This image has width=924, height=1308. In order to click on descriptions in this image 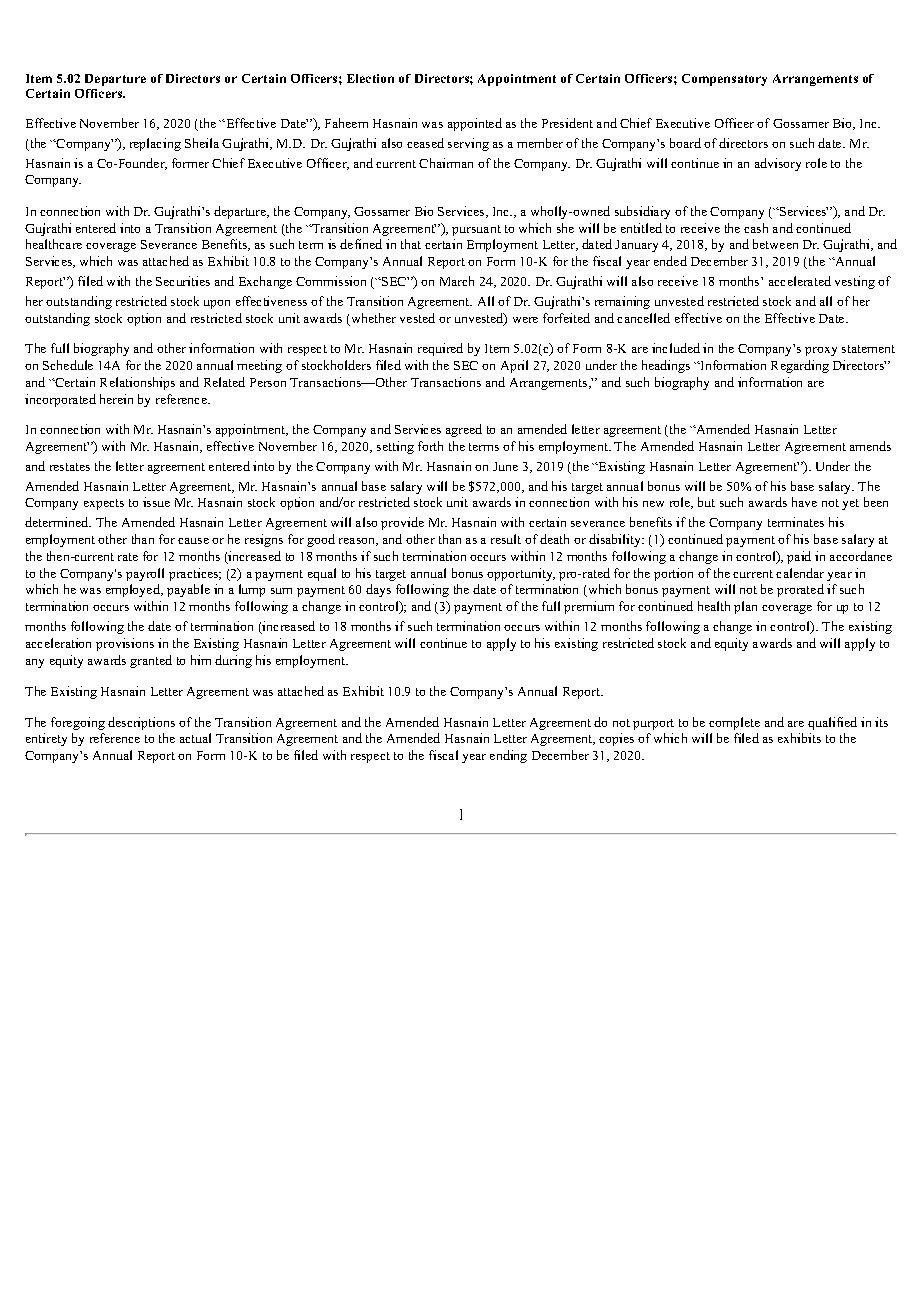, I will do `click(141, 723)`.
